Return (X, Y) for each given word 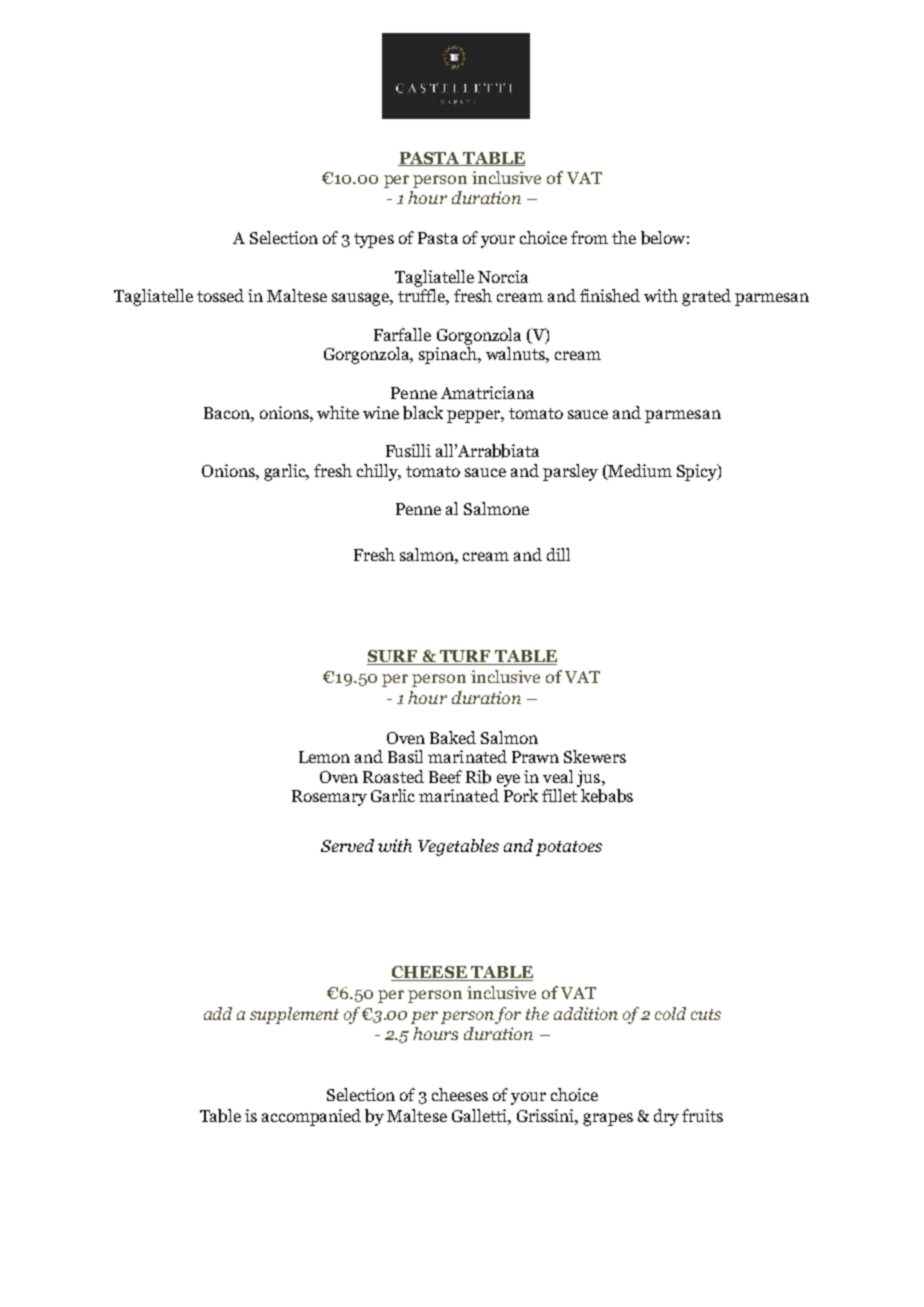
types (374, 240)
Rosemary (329, 798)
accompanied (311, 1117)
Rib (478, 777)
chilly (379, 472)
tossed (220, 295)
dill (558, 554)
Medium (639, 471)
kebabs (607, 796)
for (508, 1015)
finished (610, 295)
